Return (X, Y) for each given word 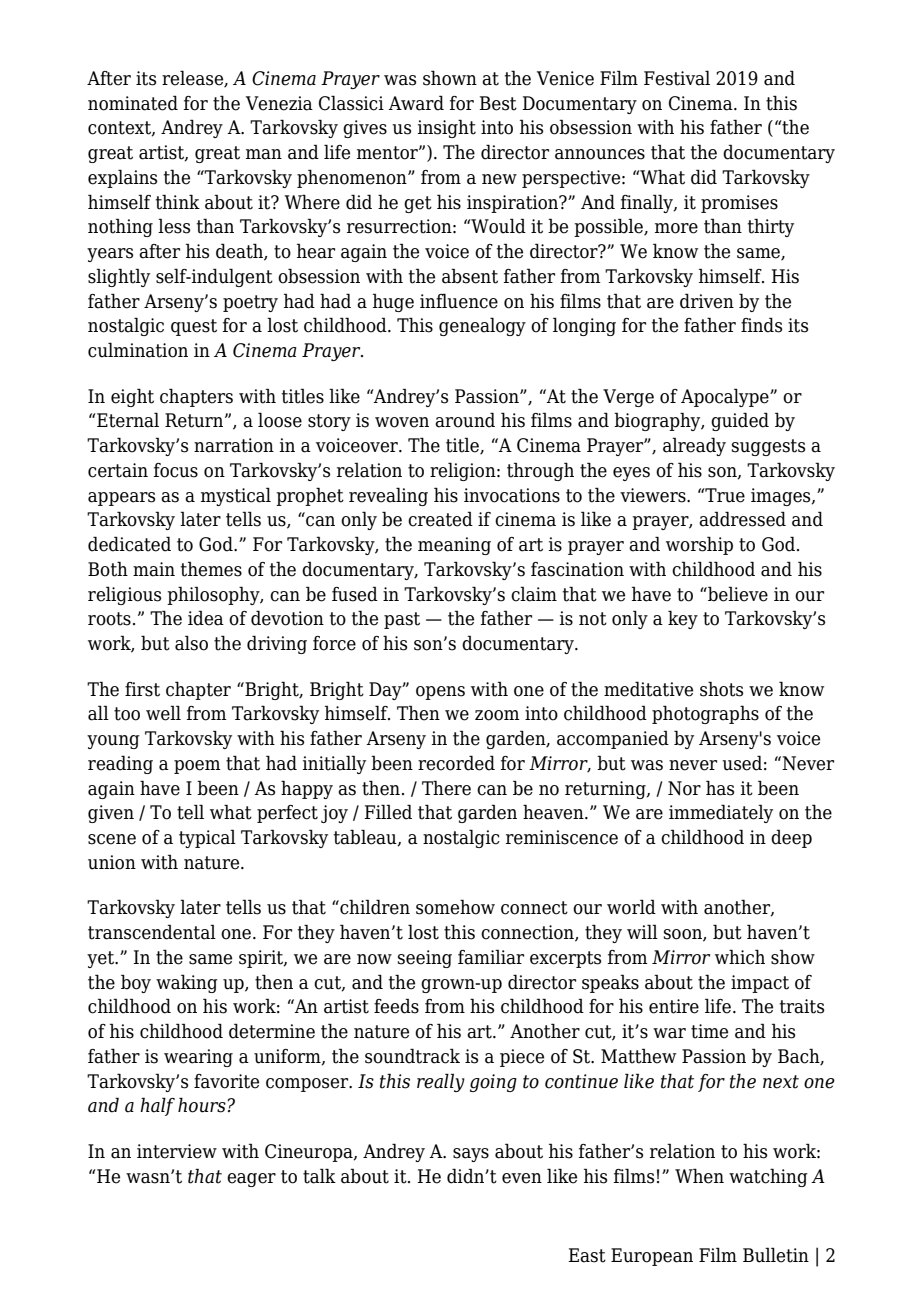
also (191, 643)
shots (721, 689)
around (465, 420)
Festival (677, 78)
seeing (425, 959)
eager (251, 1180)
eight (132, 397)
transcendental (152, 932)
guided (740, 421)
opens (440, 693)
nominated (133, 103)
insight (447, 128)
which (740, 957)
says (471, 1155)
